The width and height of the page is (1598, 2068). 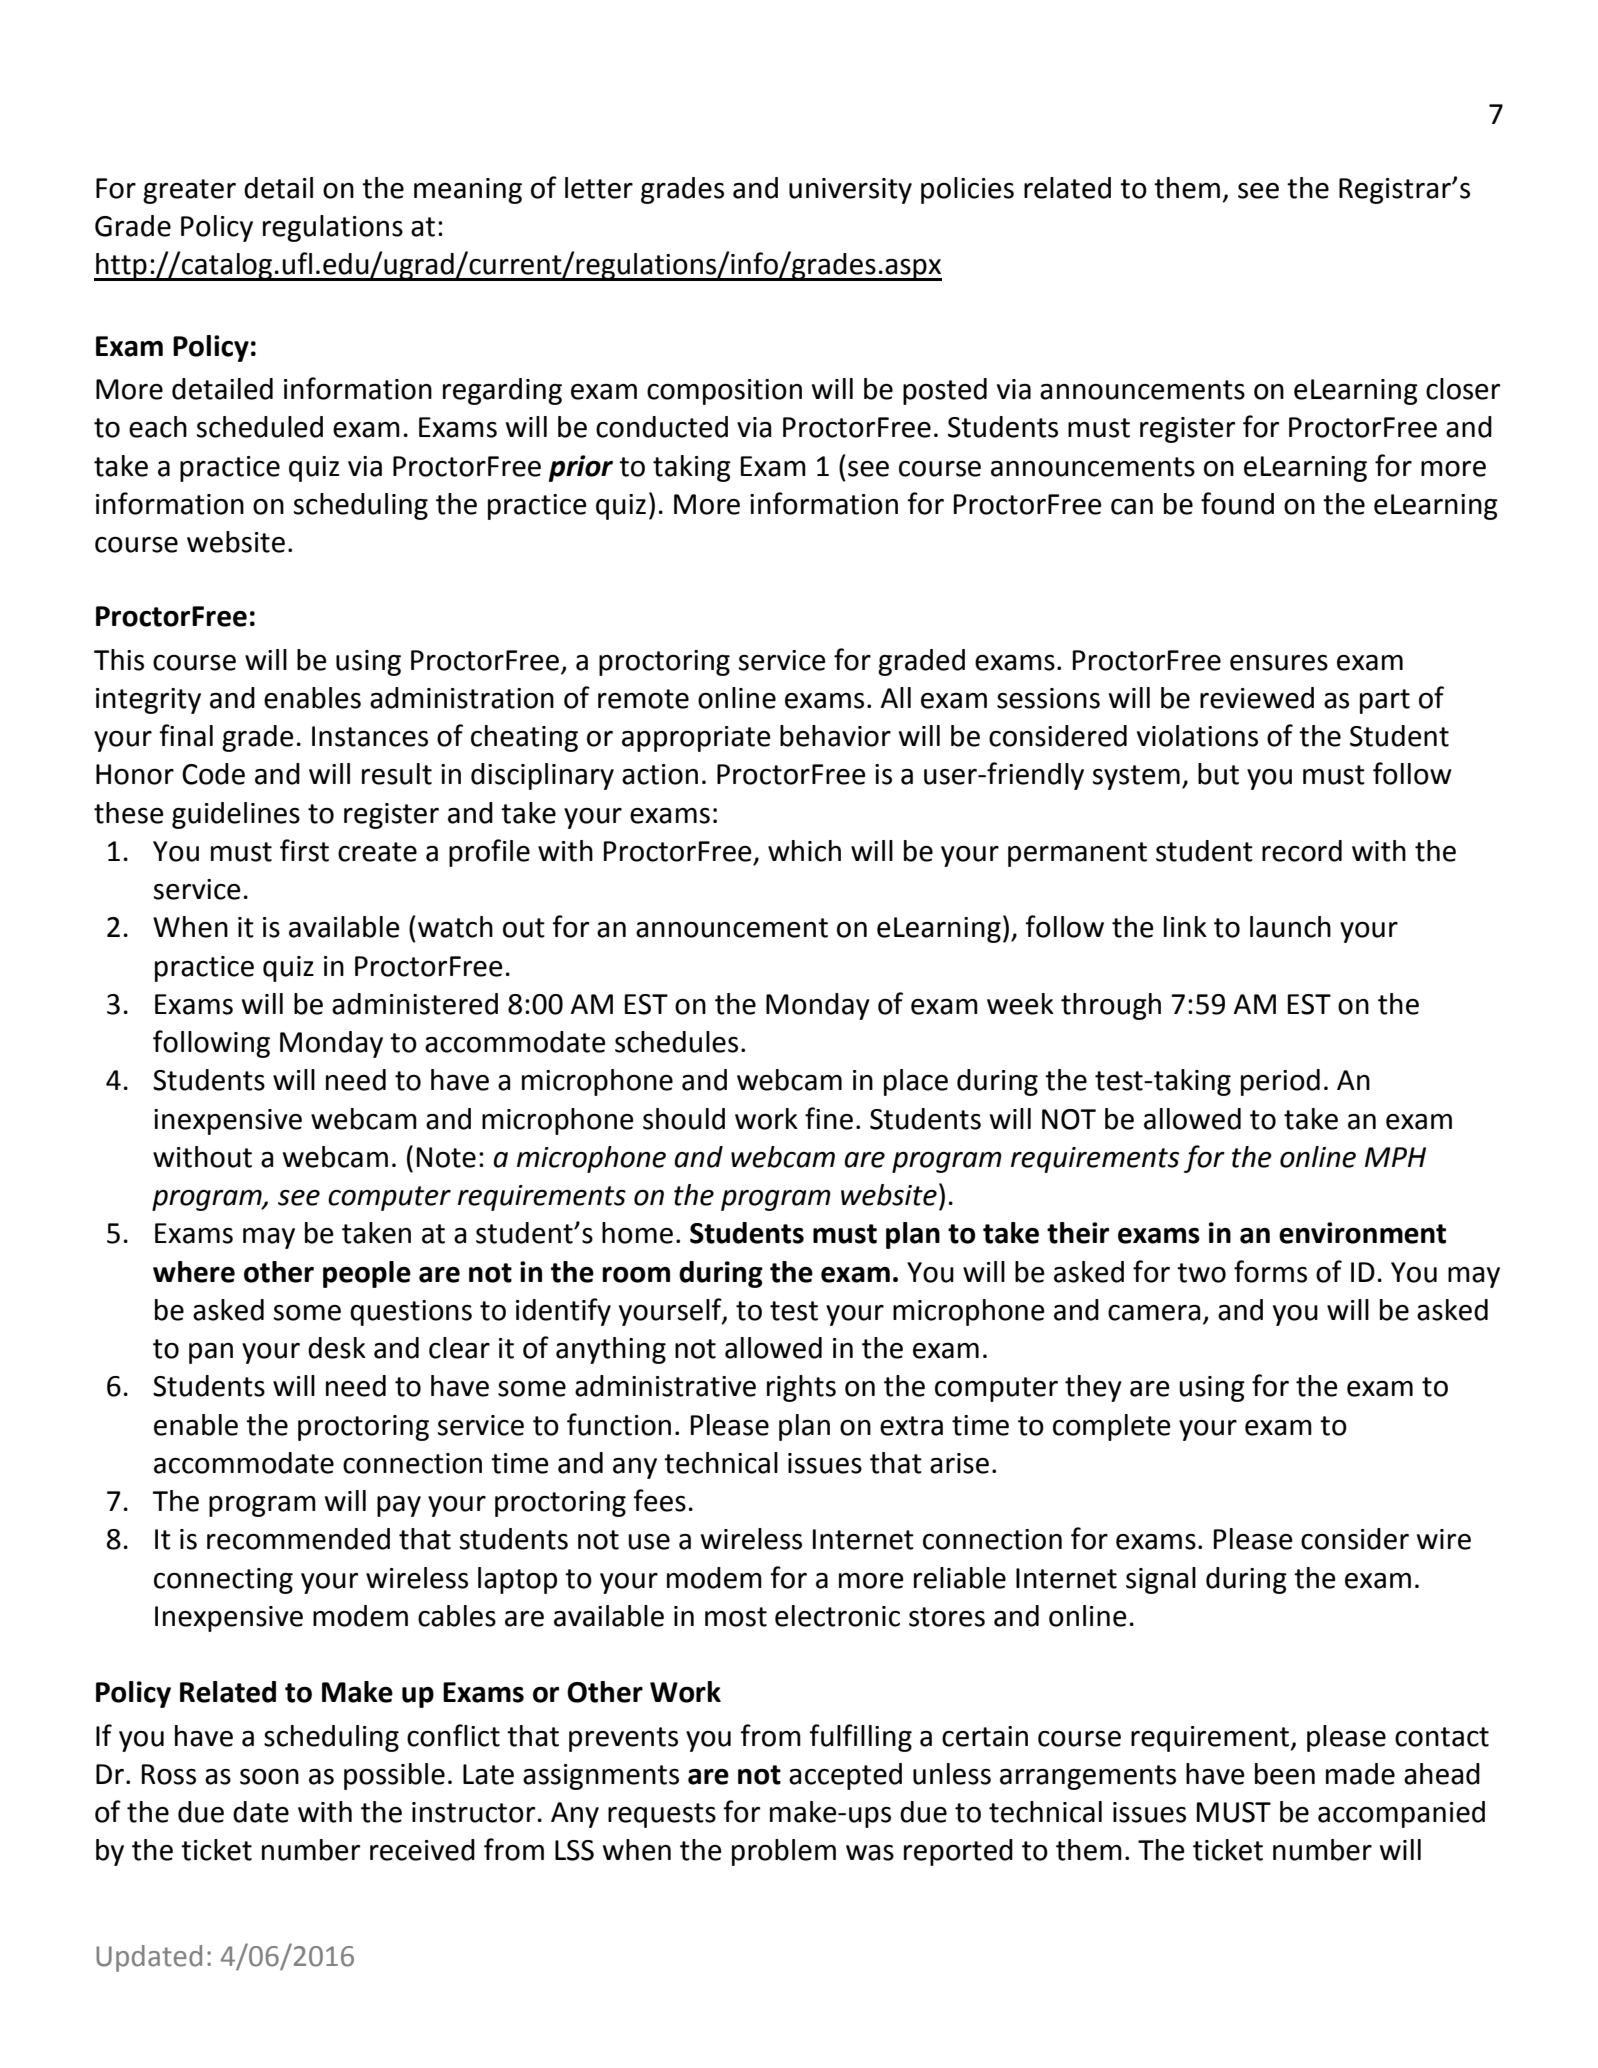 I want to click on accepted, so click(x=845, y=1776).
